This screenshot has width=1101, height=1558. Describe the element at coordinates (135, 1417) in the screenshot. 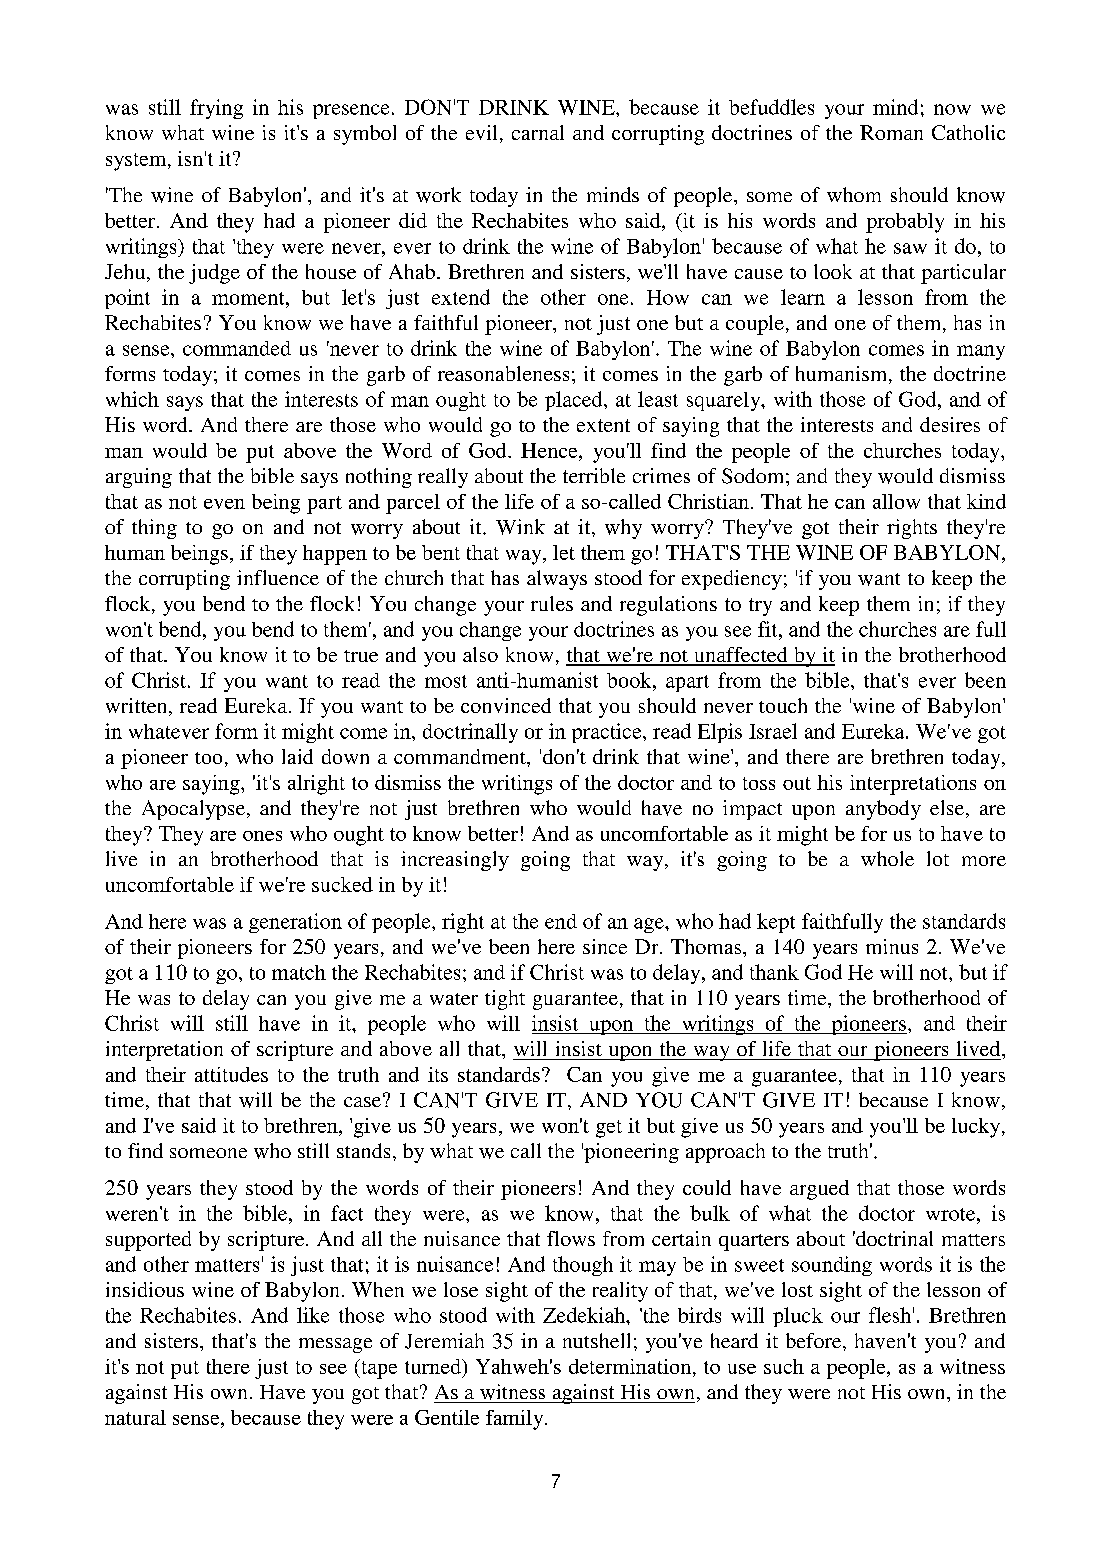

I see `natural` at that location.
